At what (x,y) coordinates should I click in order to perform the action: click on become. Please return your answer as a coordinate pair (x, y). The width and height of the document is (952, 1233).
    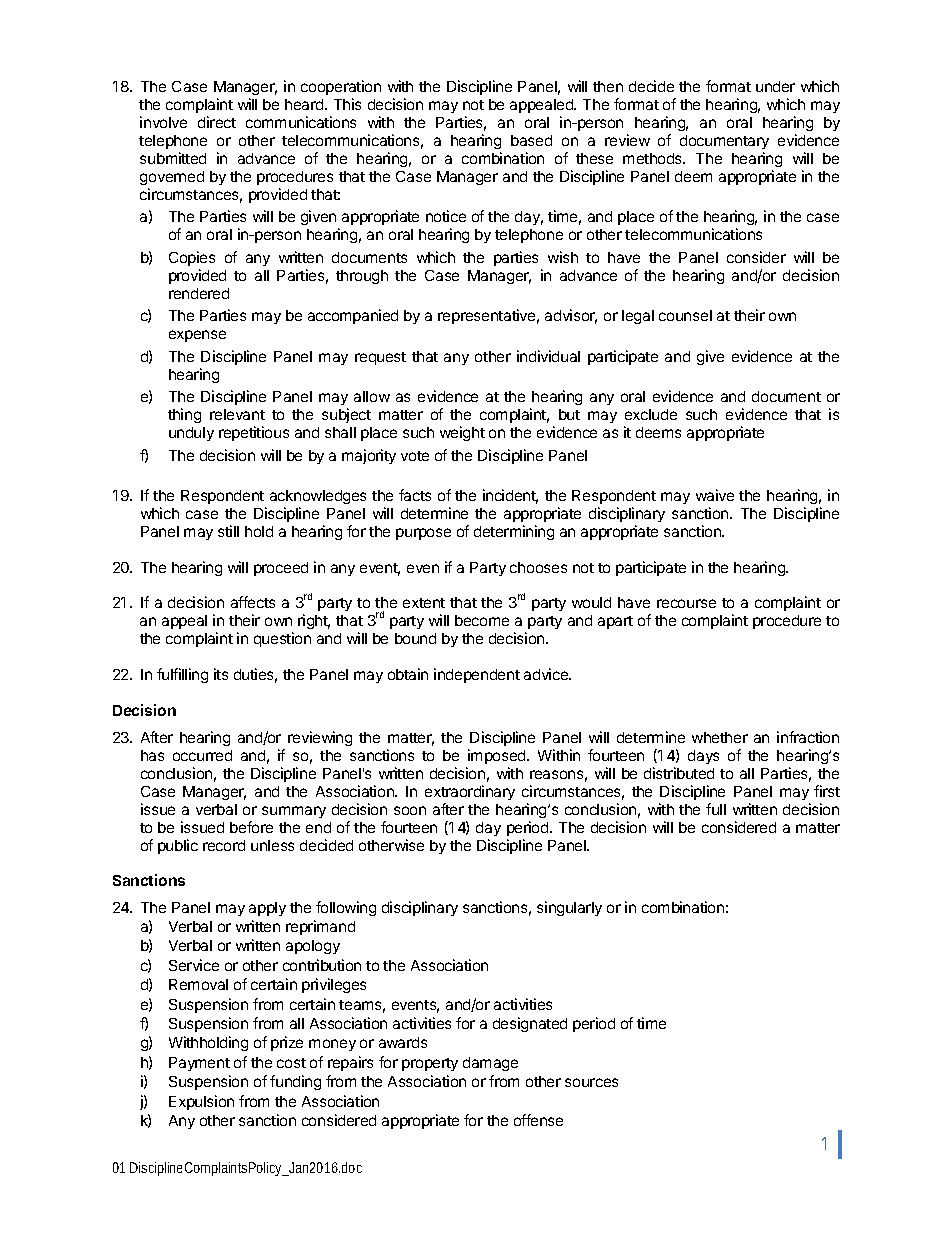
    Looking at the image, I should click on (482, 620).
